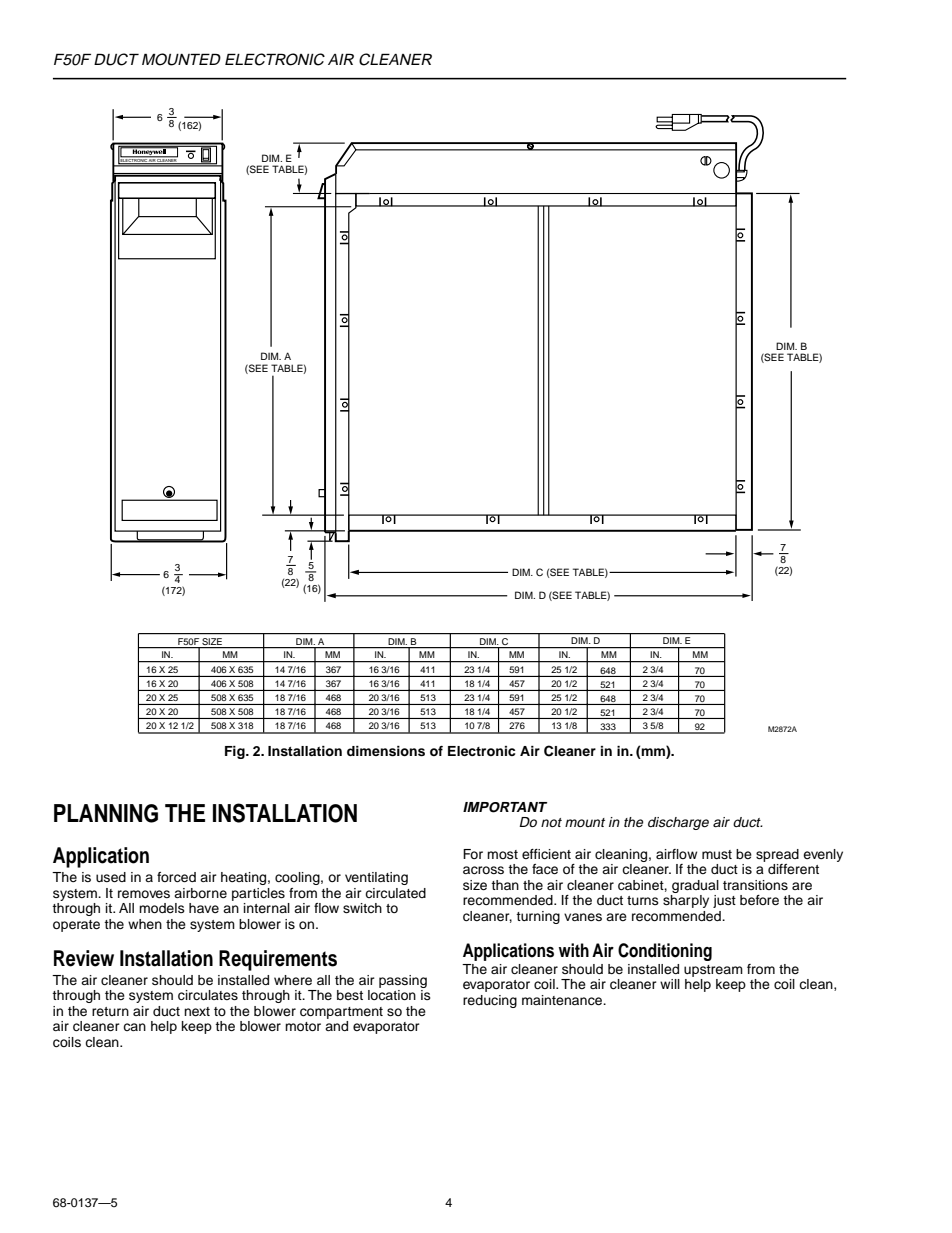  I want to click on transitions, so click(755, 885).
